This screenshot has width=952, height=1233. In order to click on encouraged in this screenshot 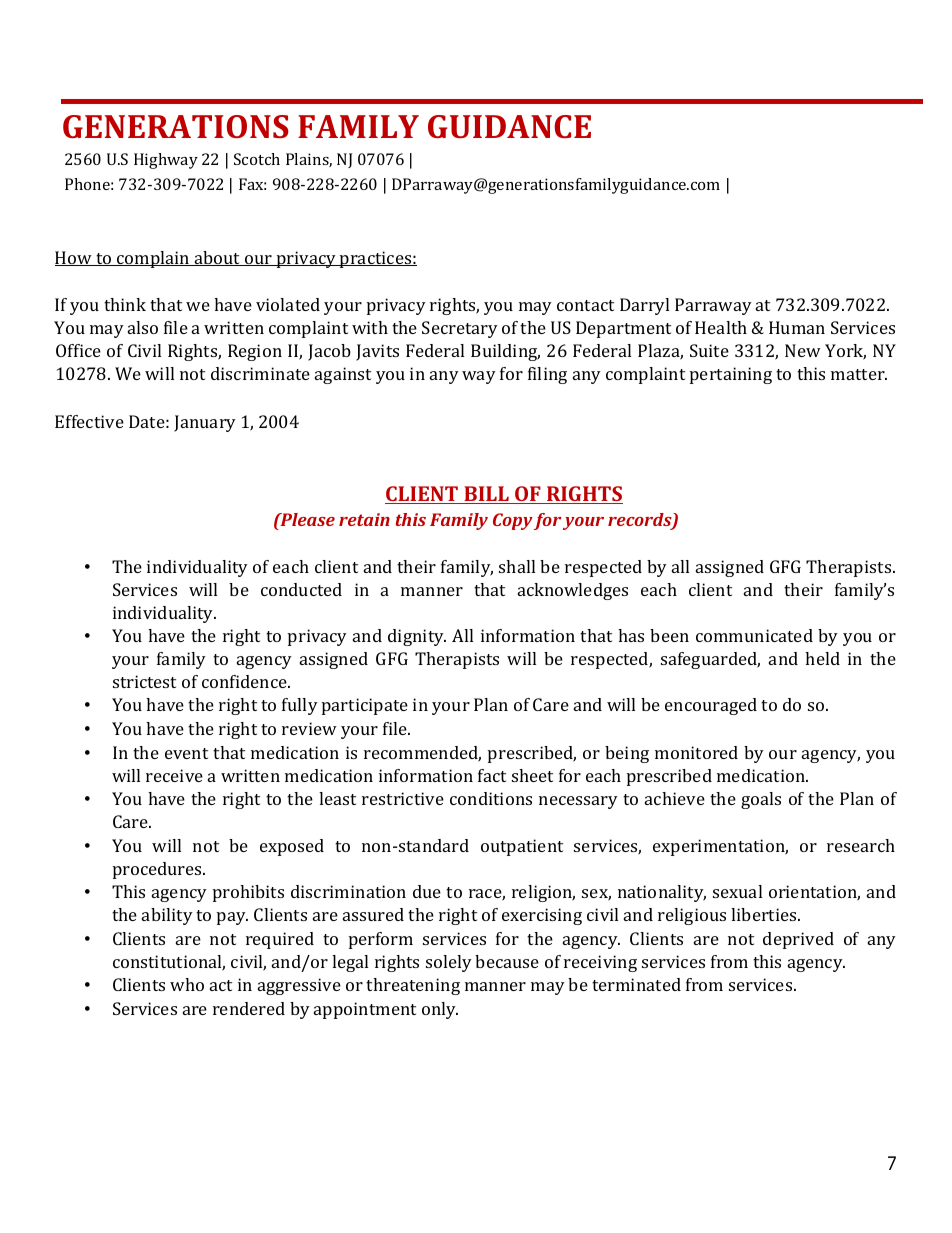, I will do `click(711, 706)`.
